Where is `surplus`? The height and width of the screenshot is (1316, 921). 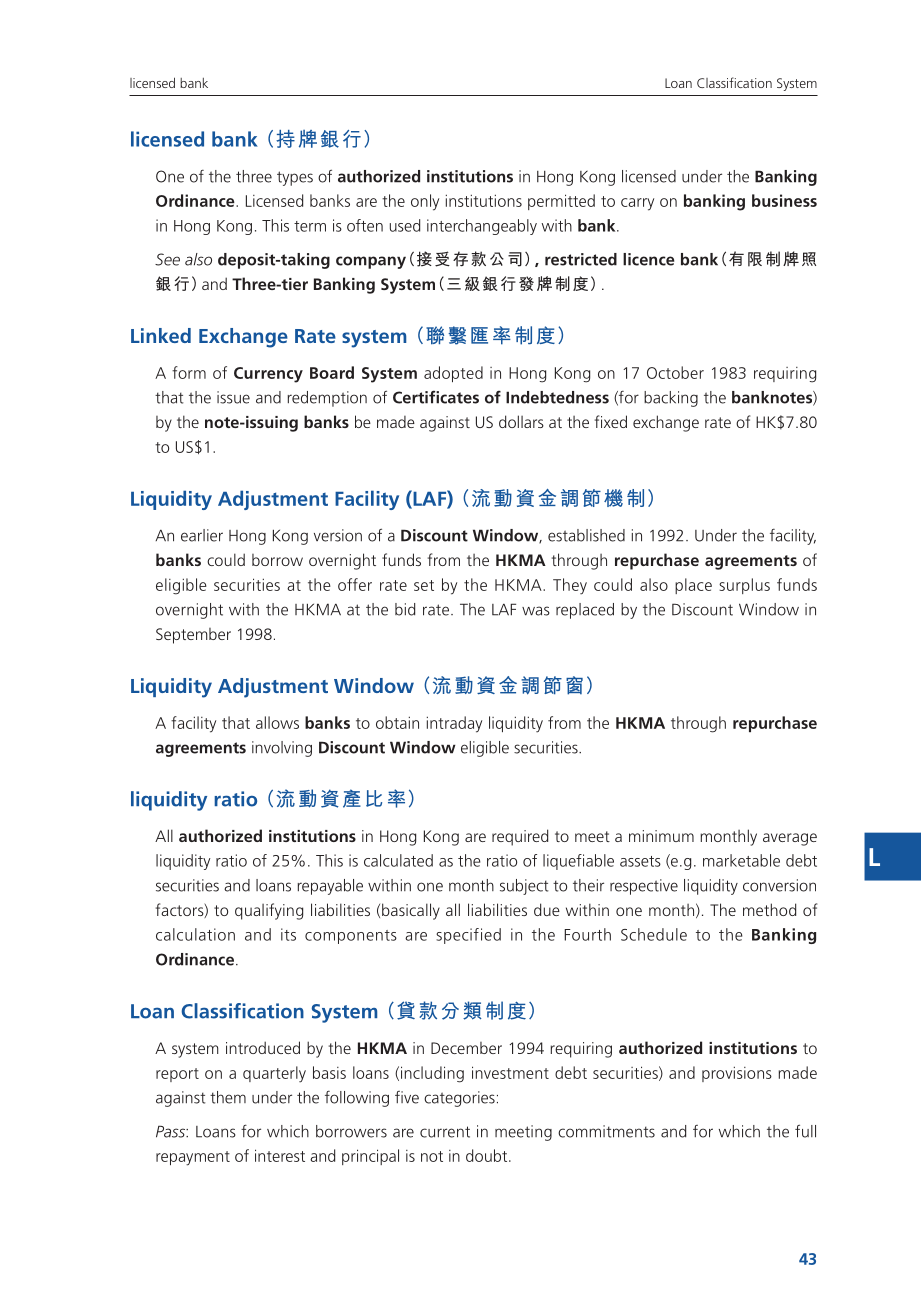 surplus is located at coordinates (744, 586).
